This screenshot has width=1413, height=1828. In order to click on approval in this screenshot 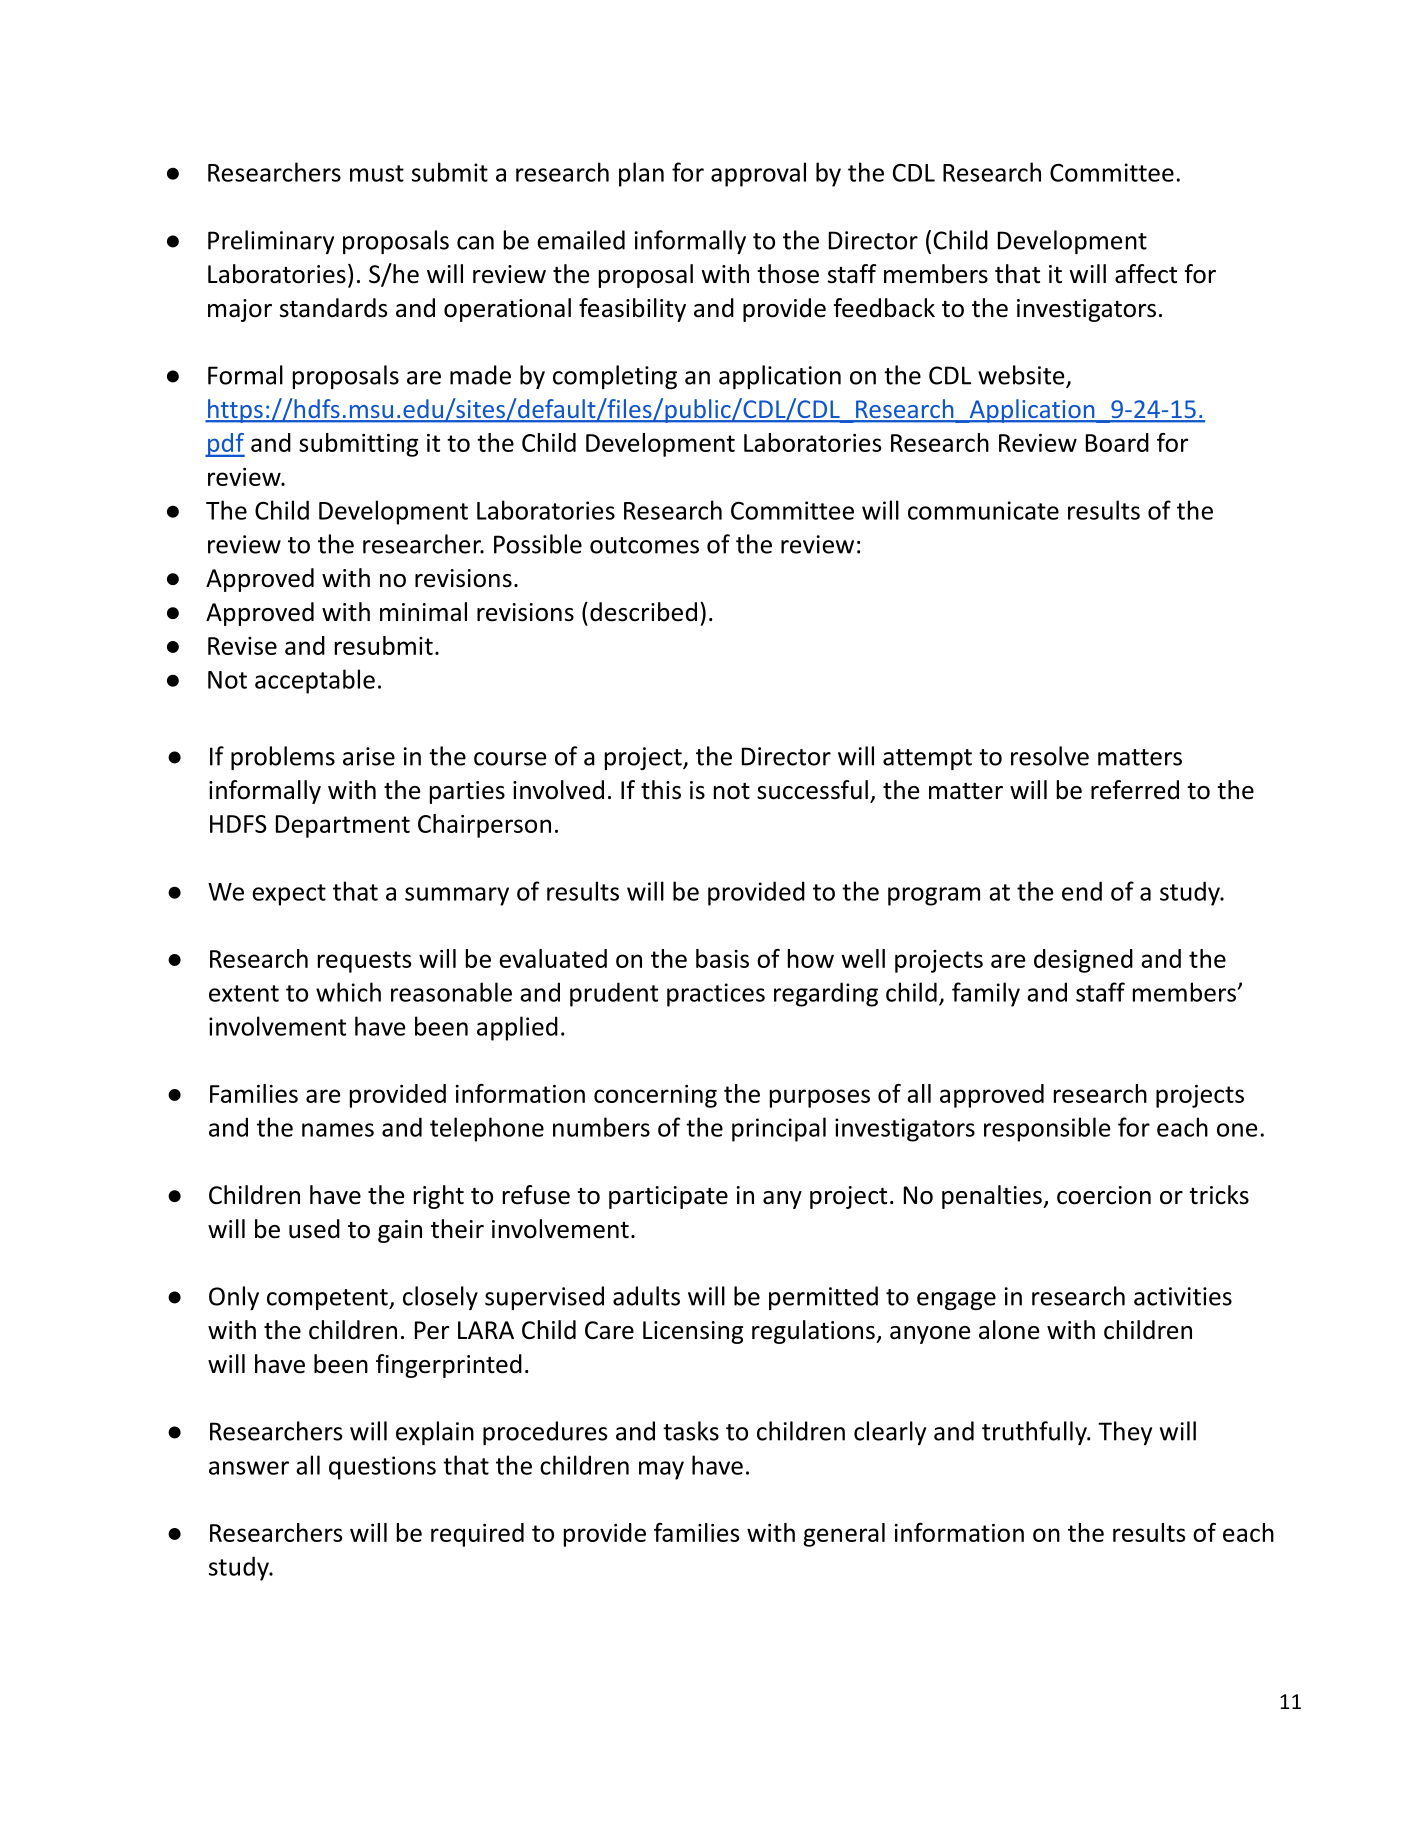, I will do `click(758, 174)`.
